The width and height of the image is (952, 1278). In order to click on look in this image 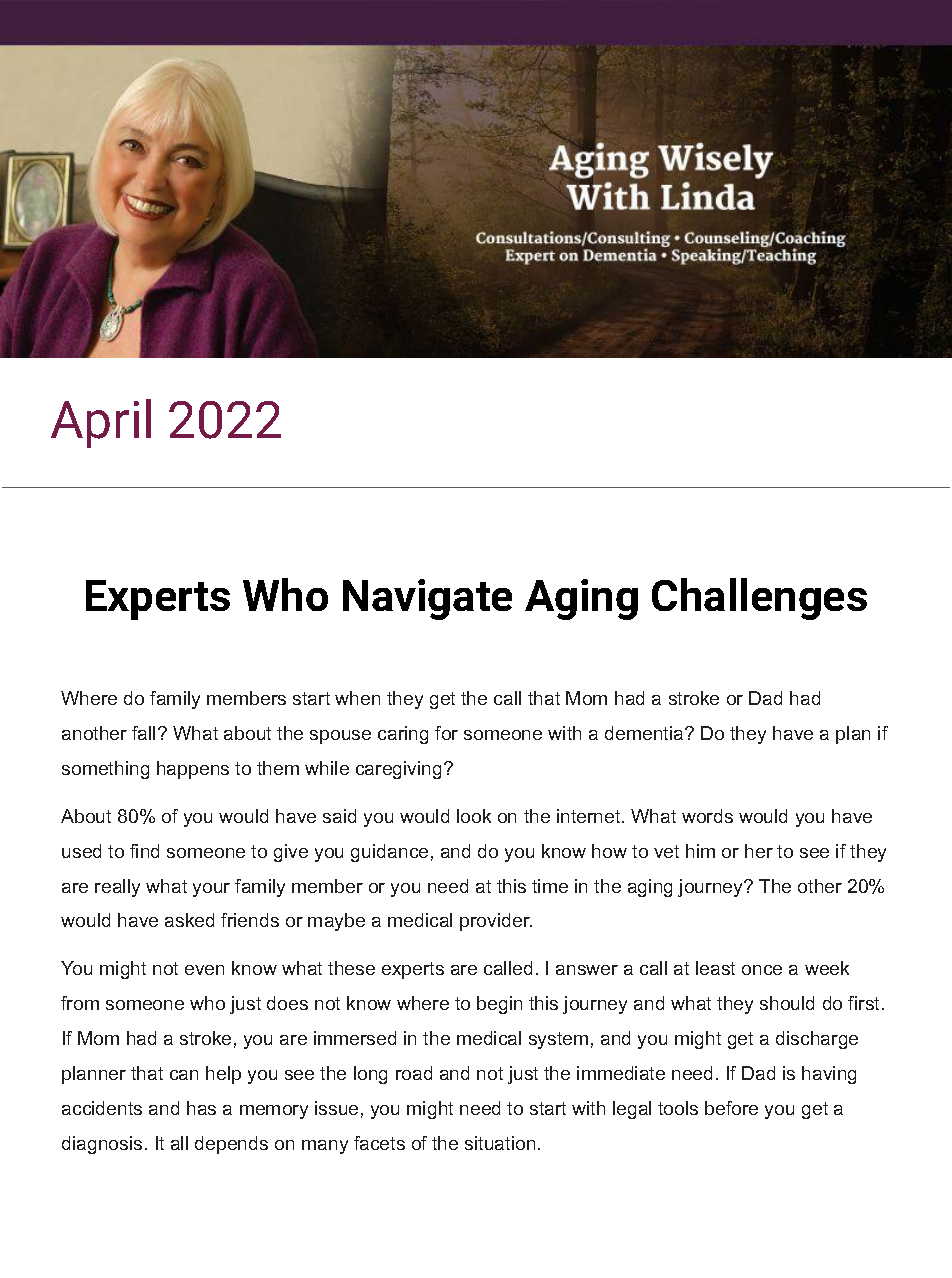, I will do `click(474, 816)`.
